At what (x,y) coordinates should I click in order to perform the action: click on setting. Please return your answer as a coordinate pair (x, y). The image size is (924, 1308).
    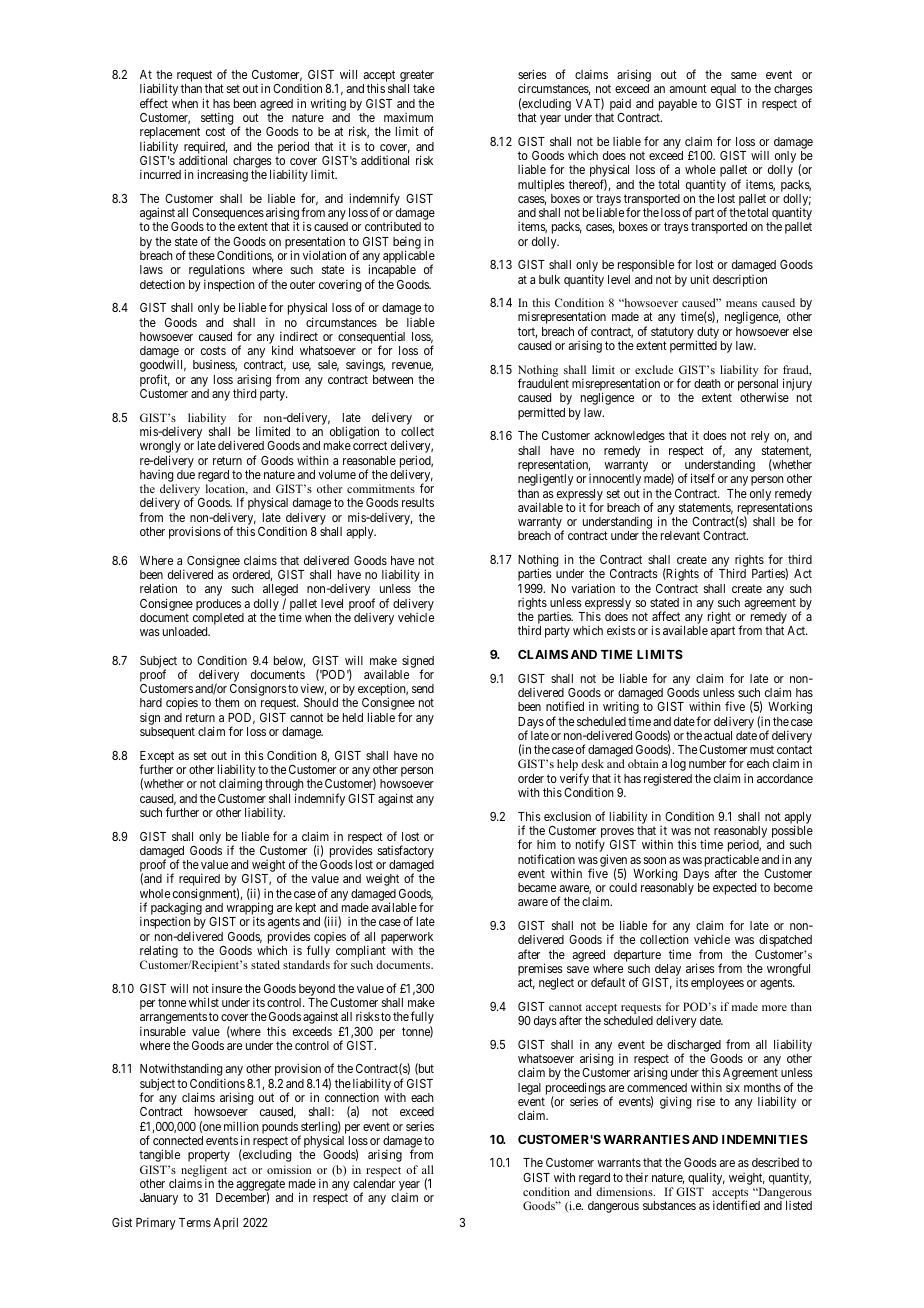
    Looking at the image, I should click on (217, 120).
